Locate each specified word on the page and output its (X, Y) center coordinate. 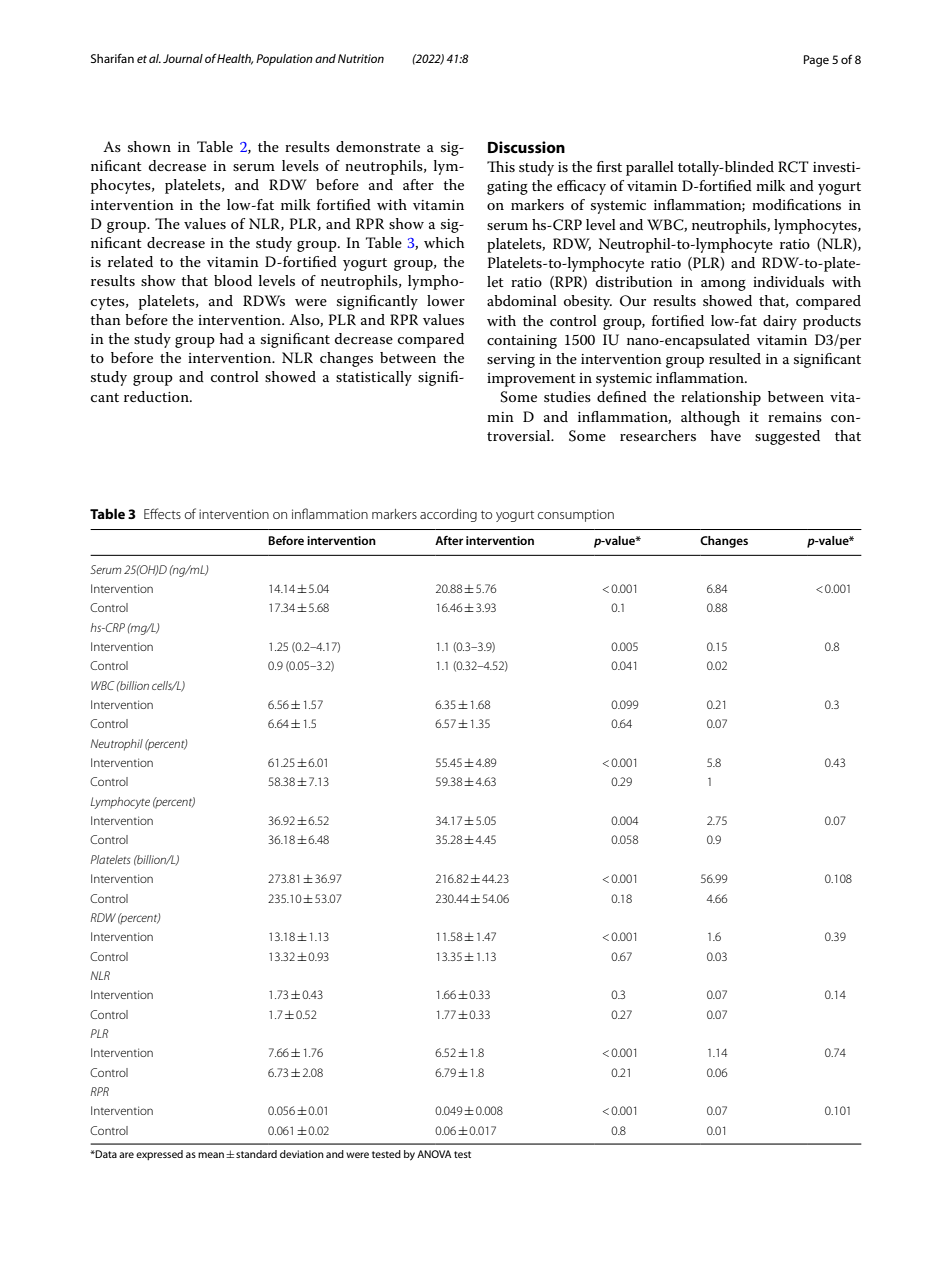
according (448, 515)
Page (816, 61)
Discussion (526, 147)
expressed (159, 1155)
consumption (576, 515)
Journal (183, 58)
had (232, 338)
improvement (531, 380)
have (726, 435)
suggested (787, 437)
